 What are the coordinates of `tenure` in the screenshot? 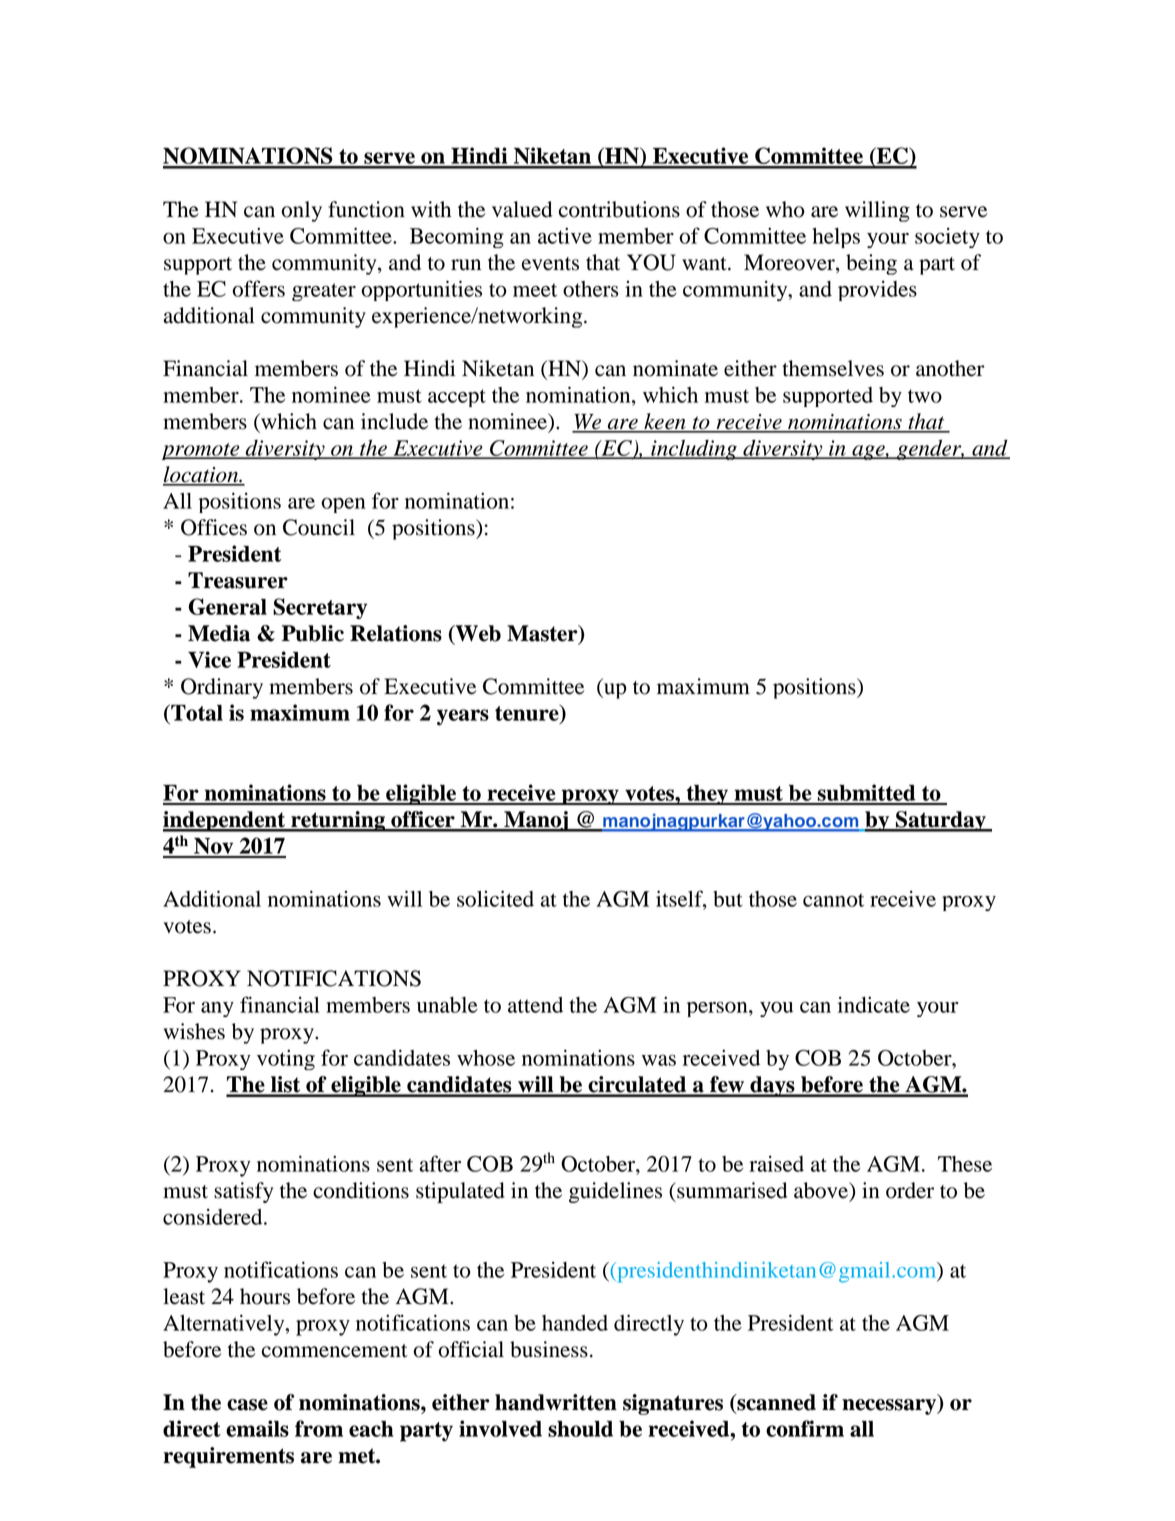 It's located at (528, 713).
